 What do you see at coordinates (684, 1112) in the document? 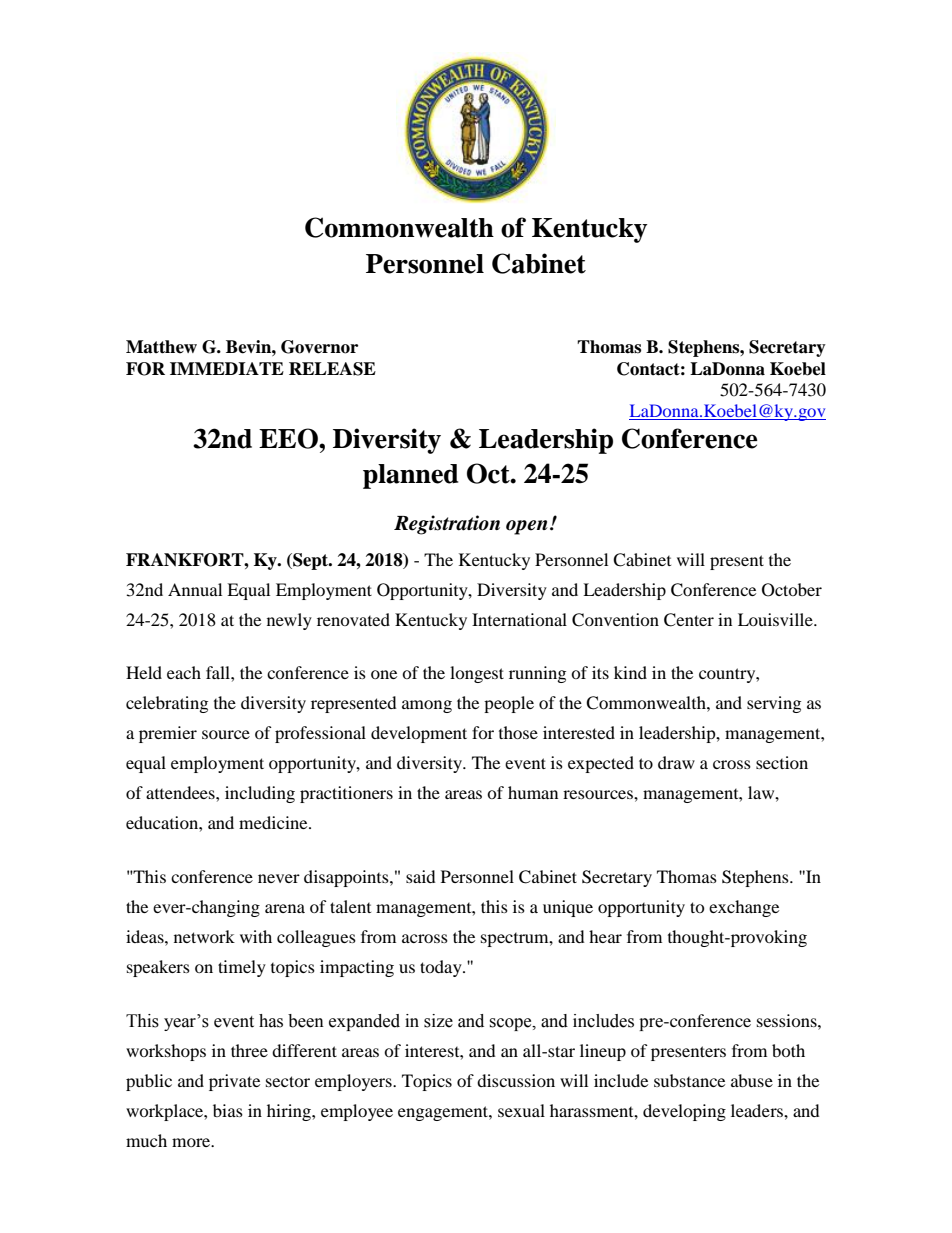
I see `developing` at bounding box center [684, 1112].
